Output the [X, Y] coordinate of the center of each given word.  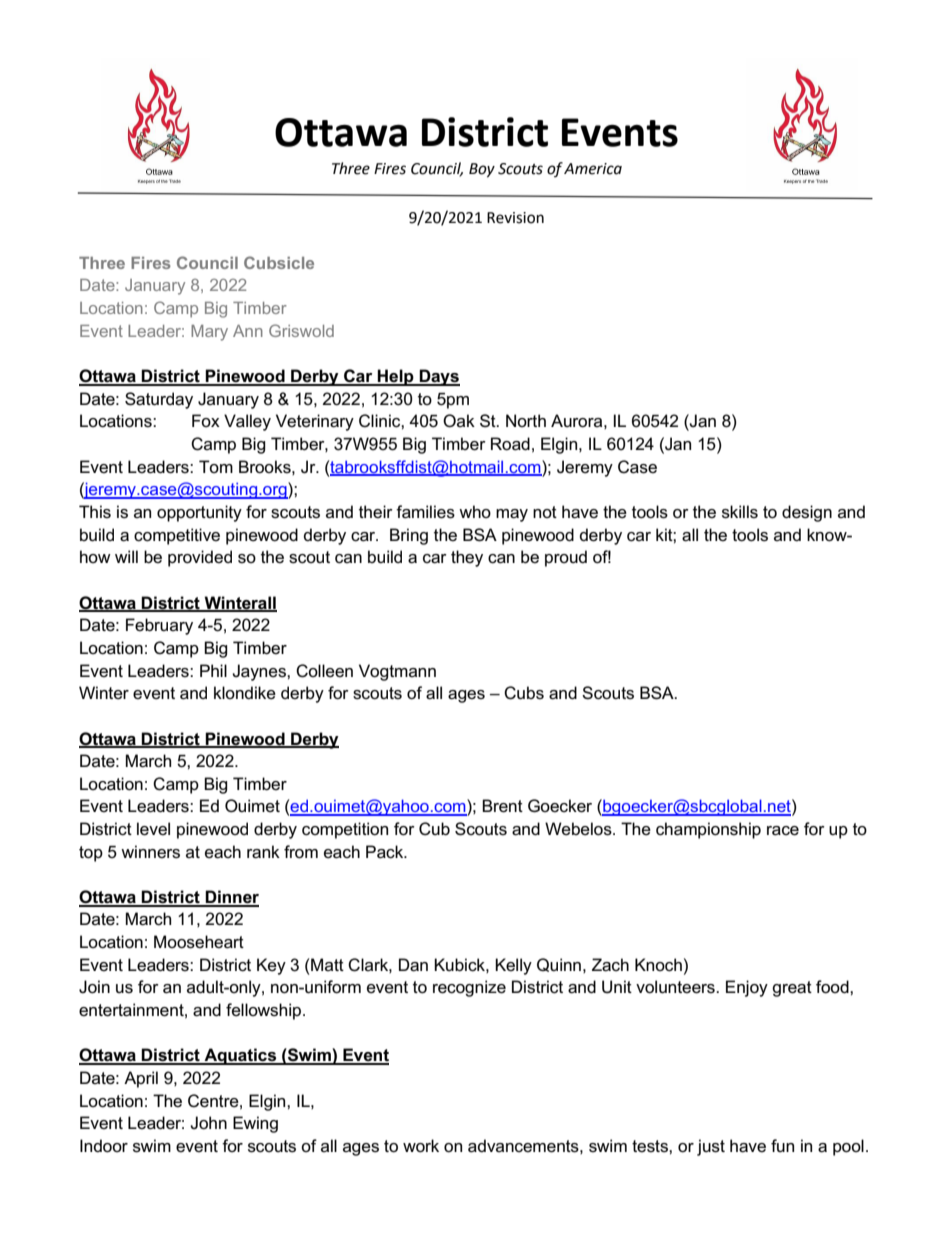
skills [740, 512]
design [807, 513]
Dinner [231, 898]
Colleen [324, 671]
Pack [386, 852]
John [208, 1123]
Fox [206, 420]
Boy [482, 170]
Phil [213, 670]
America [593, 169]
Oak [459, 421]
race [783, 831]
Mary [209, 333]
